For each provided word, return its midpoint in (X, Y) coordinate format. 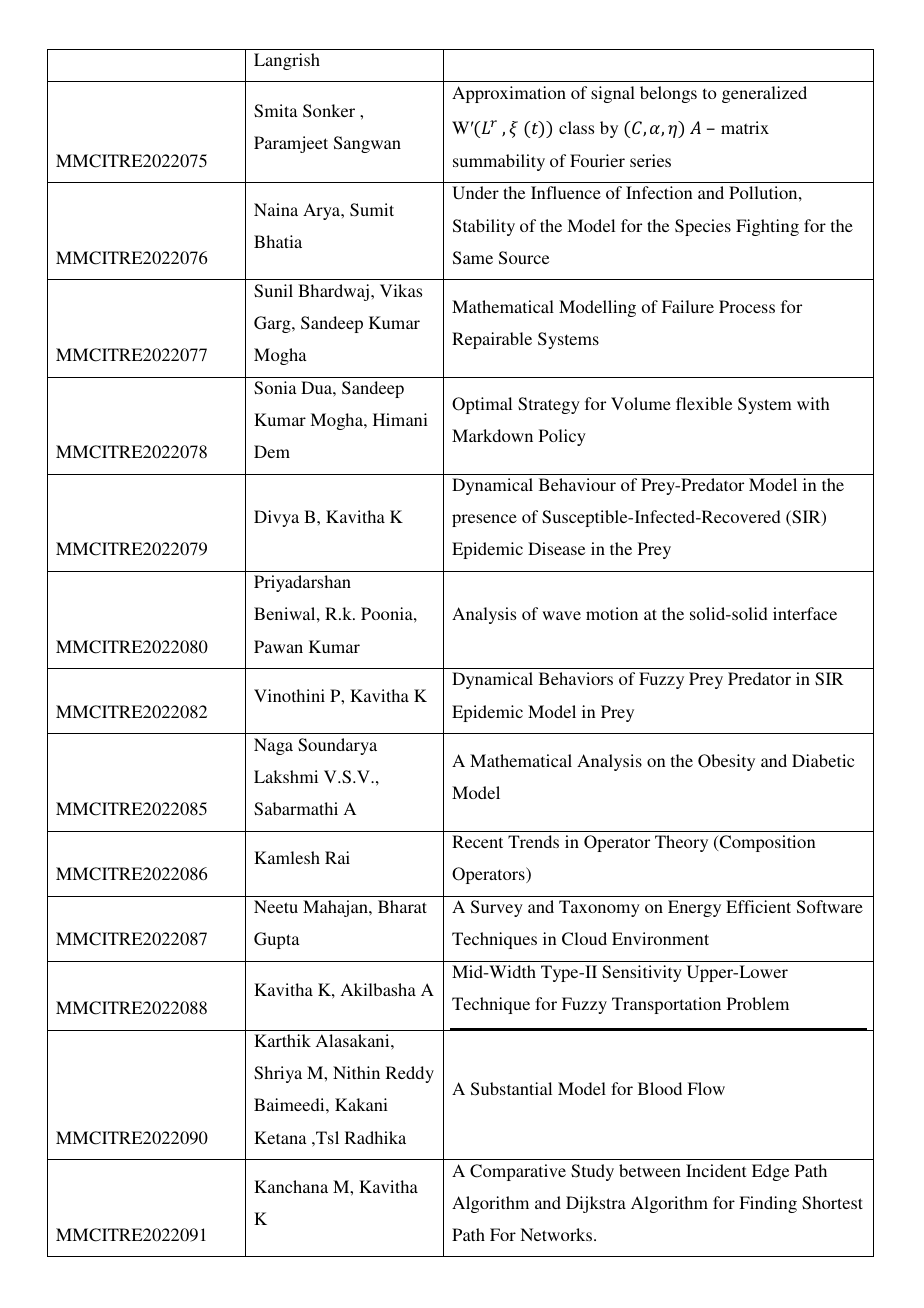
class (576, 127)
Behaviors (576, 678)
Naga (273, 746)
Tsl (326, 1138)
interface (805, 613)
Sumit (372, 210)
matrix (745, 127)
